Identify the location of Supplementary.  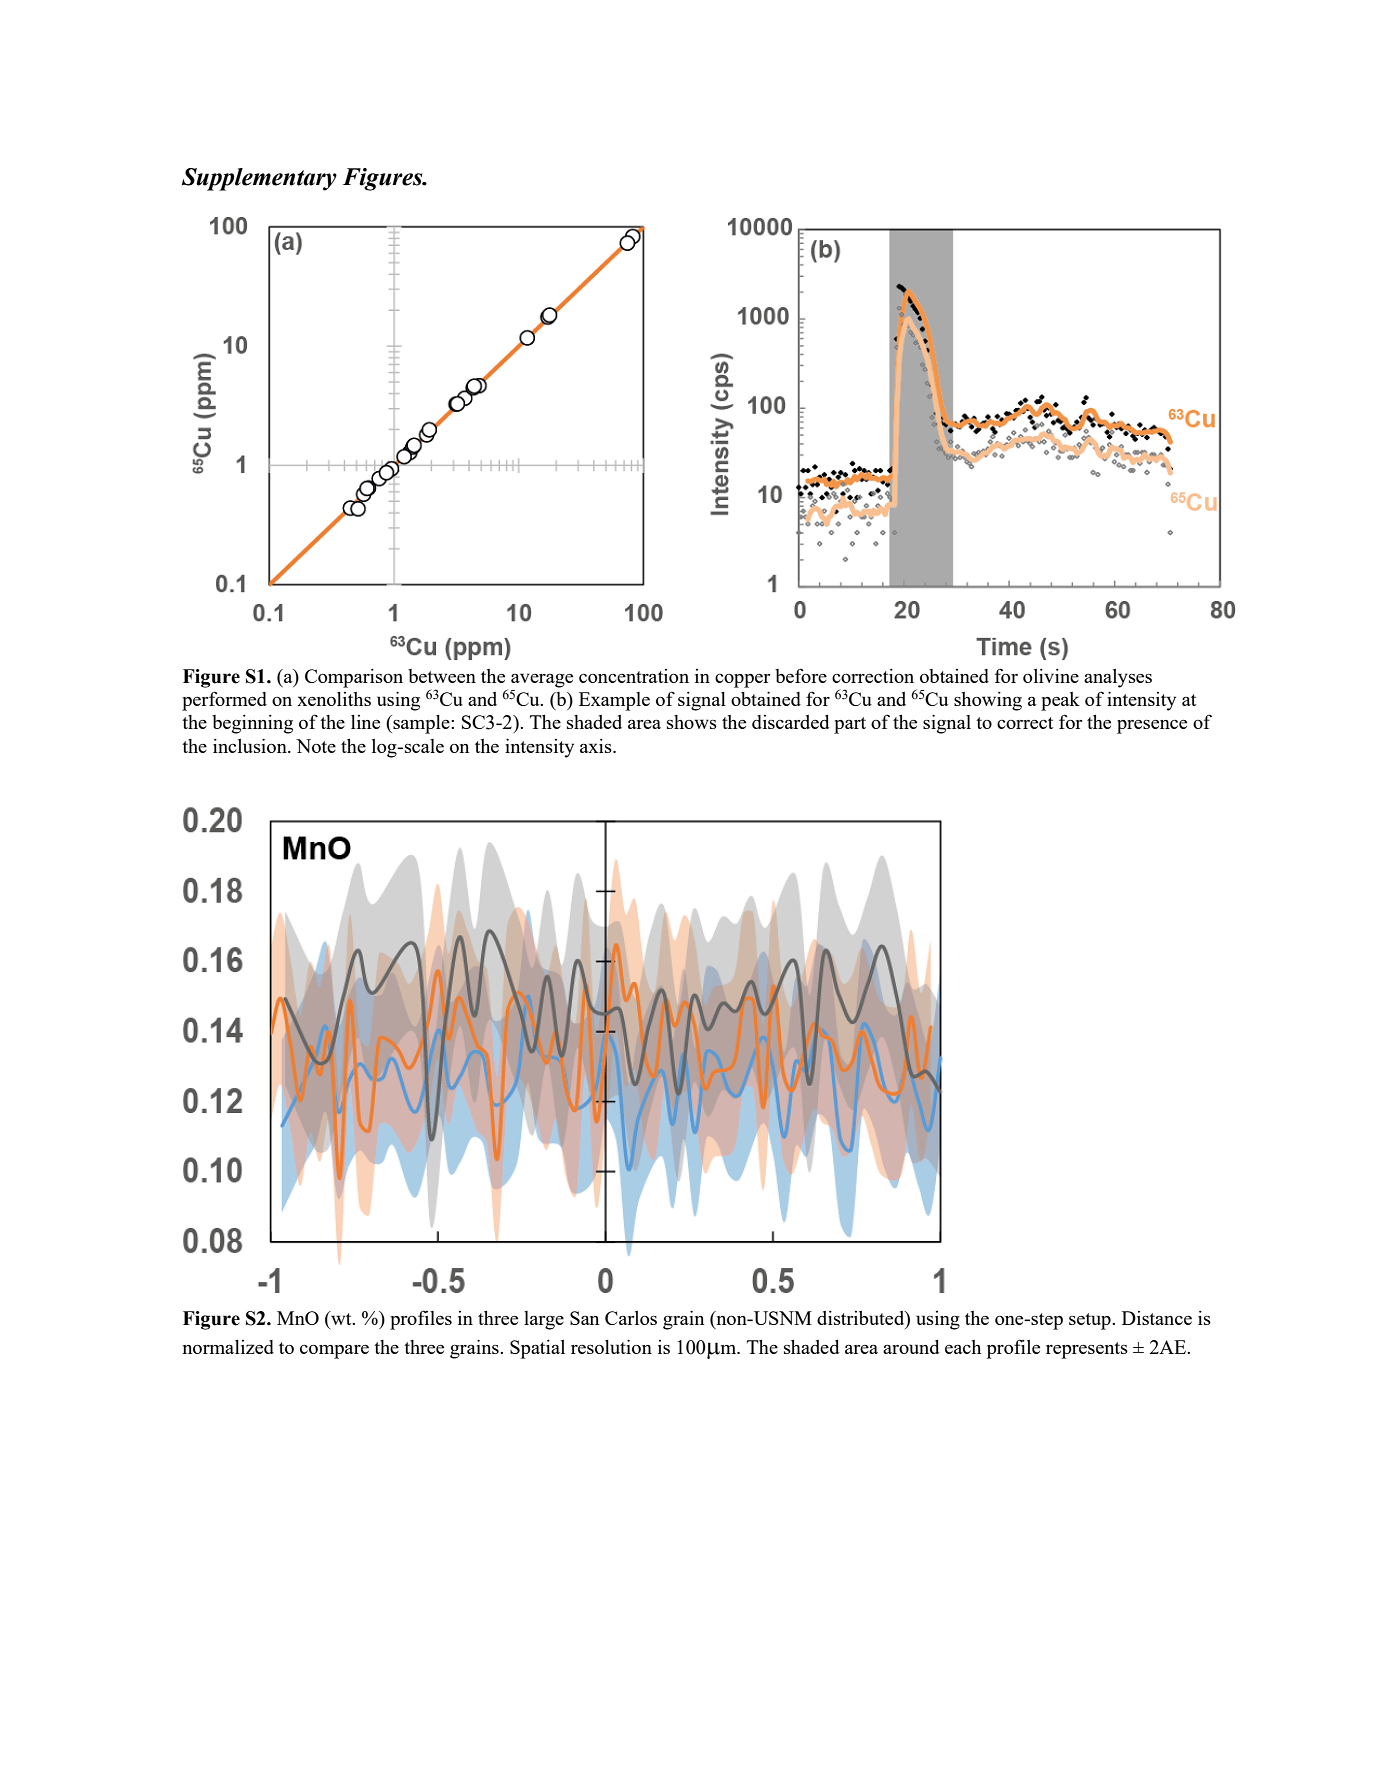
(259, 179).
